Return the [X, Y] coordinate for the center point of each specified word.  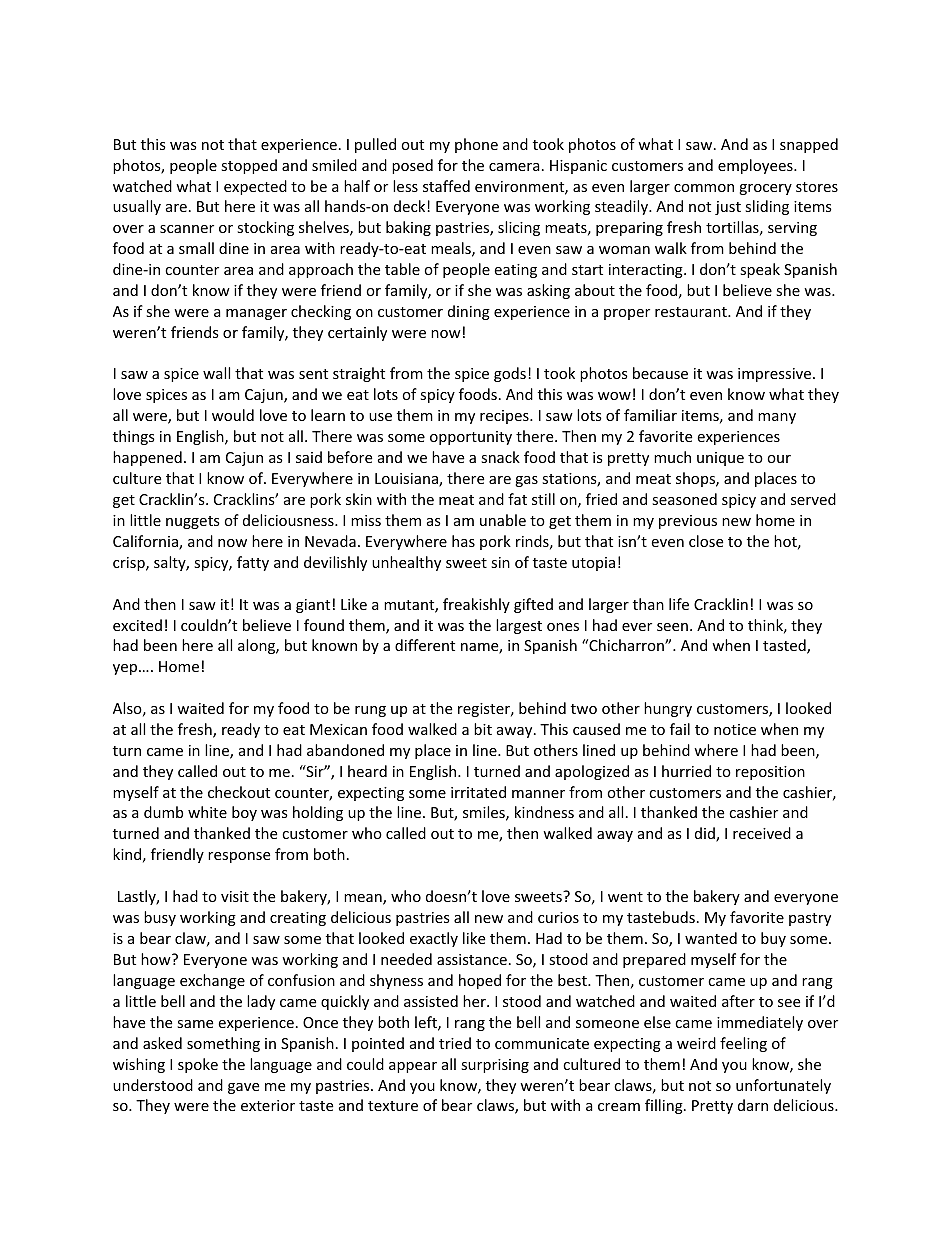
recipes [505, 417]
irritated [478, 792]
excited [137, 625]
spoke [198, 1065]
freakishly [476, 605]
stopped [249, 166]
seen [672, 627]
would [233, 415]
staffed [446, 186]
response [239, 857]
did [706, 834]
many [777, 418]
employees [756, 166]
